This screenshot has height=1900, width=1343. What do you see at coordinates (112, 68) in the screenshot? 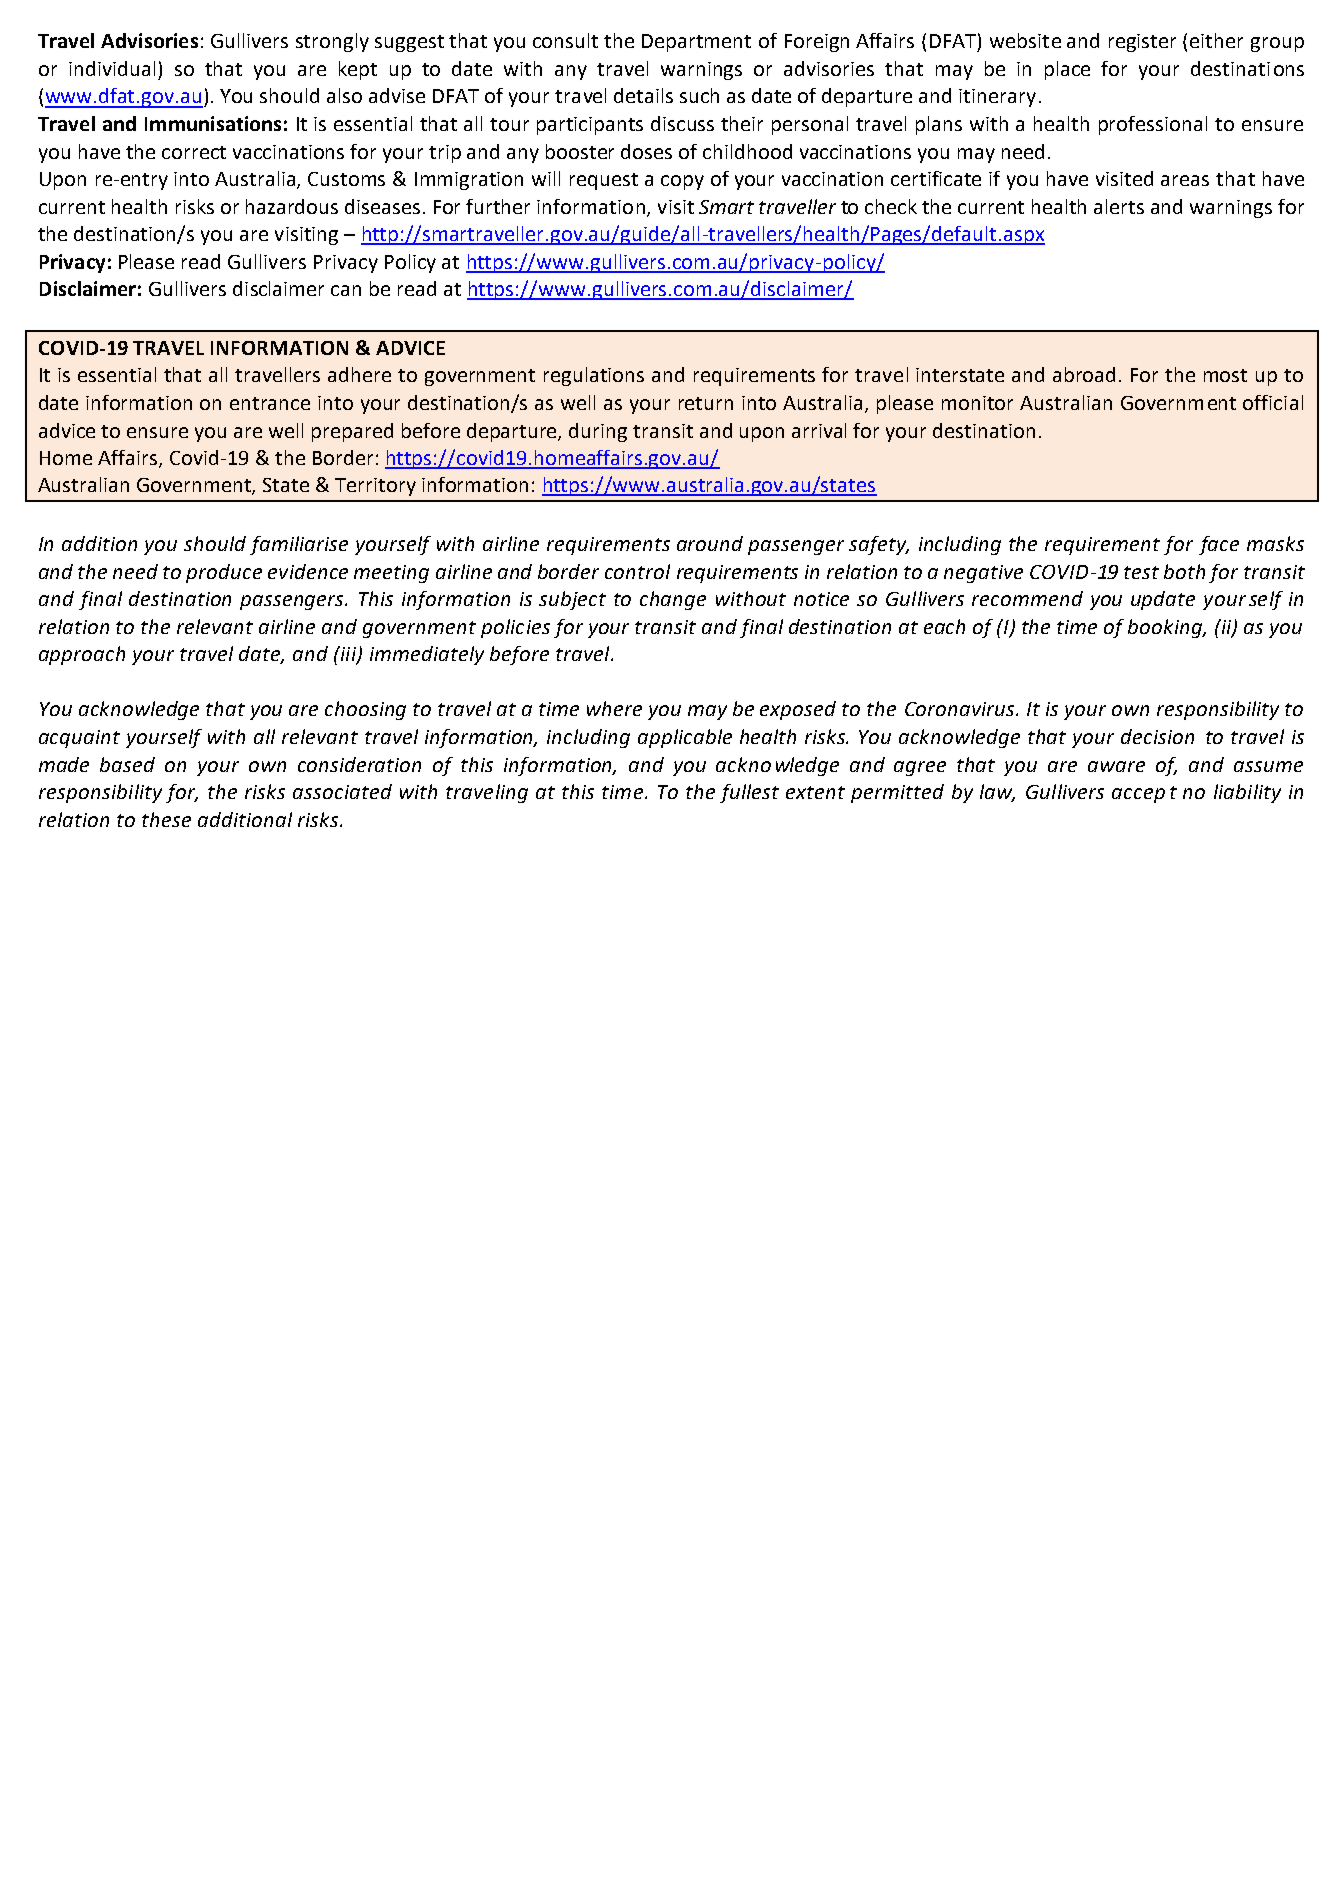
I see `individual` at bounding box center [112, 68].
